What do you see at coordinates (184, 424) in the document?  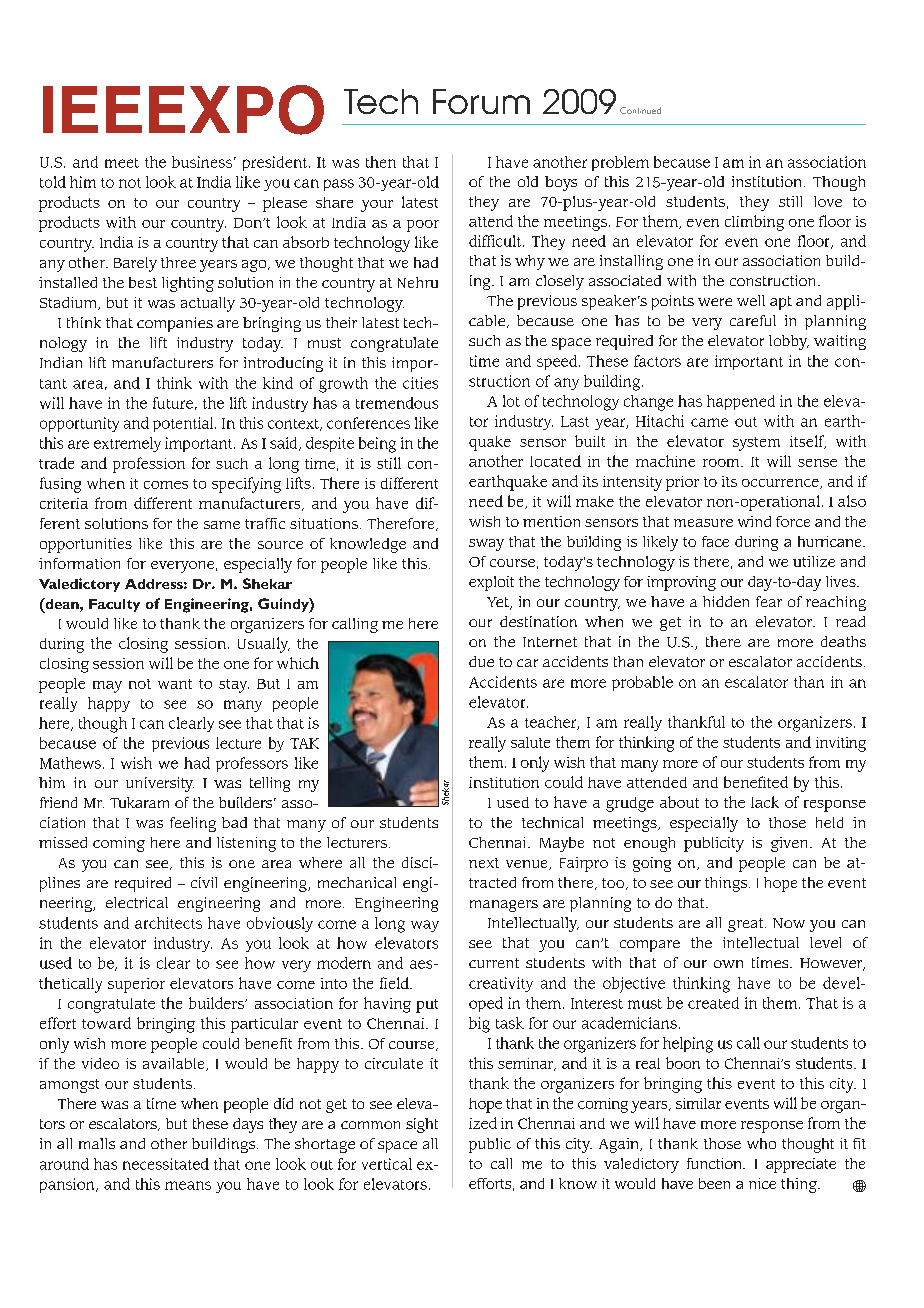 I see `potential` at bounding box center [184, 424].
